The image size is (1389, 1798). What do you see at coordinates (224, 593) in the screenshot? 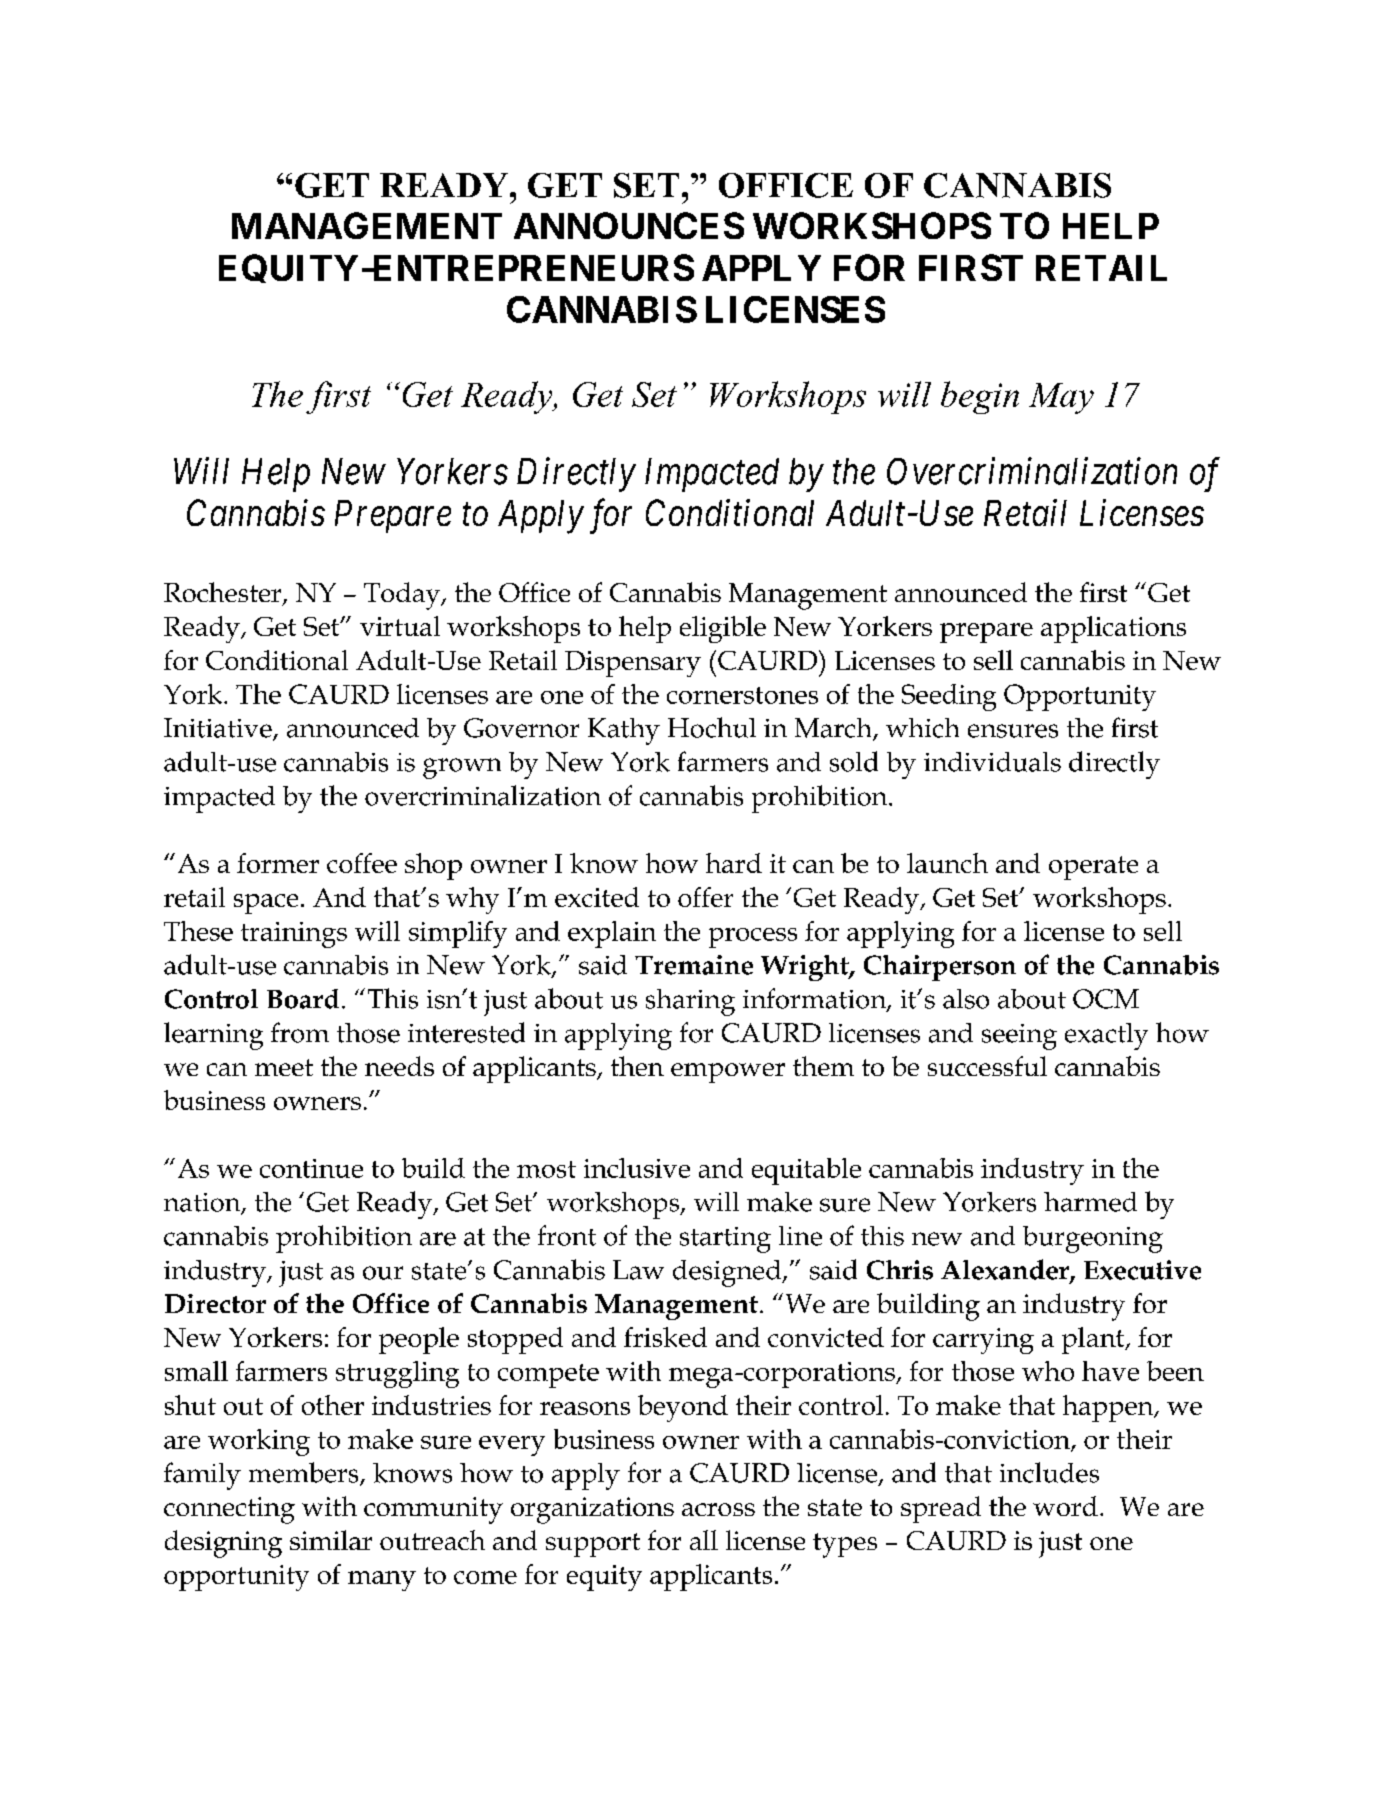
I see `Rochester` at bounding box center [224, 593].
